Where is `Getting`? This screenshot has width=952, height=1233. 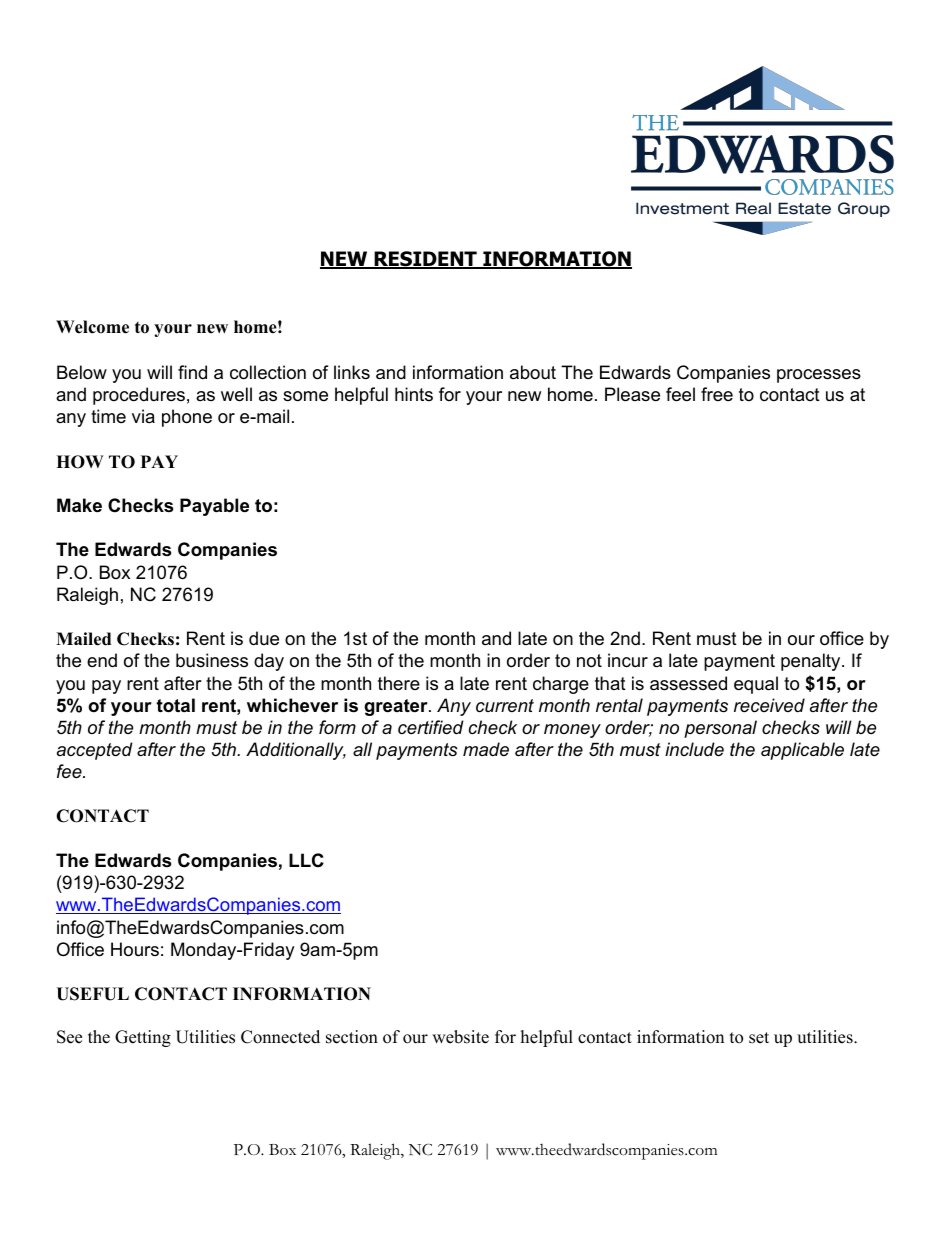 Getting is located at coordinates (143, 1038).
